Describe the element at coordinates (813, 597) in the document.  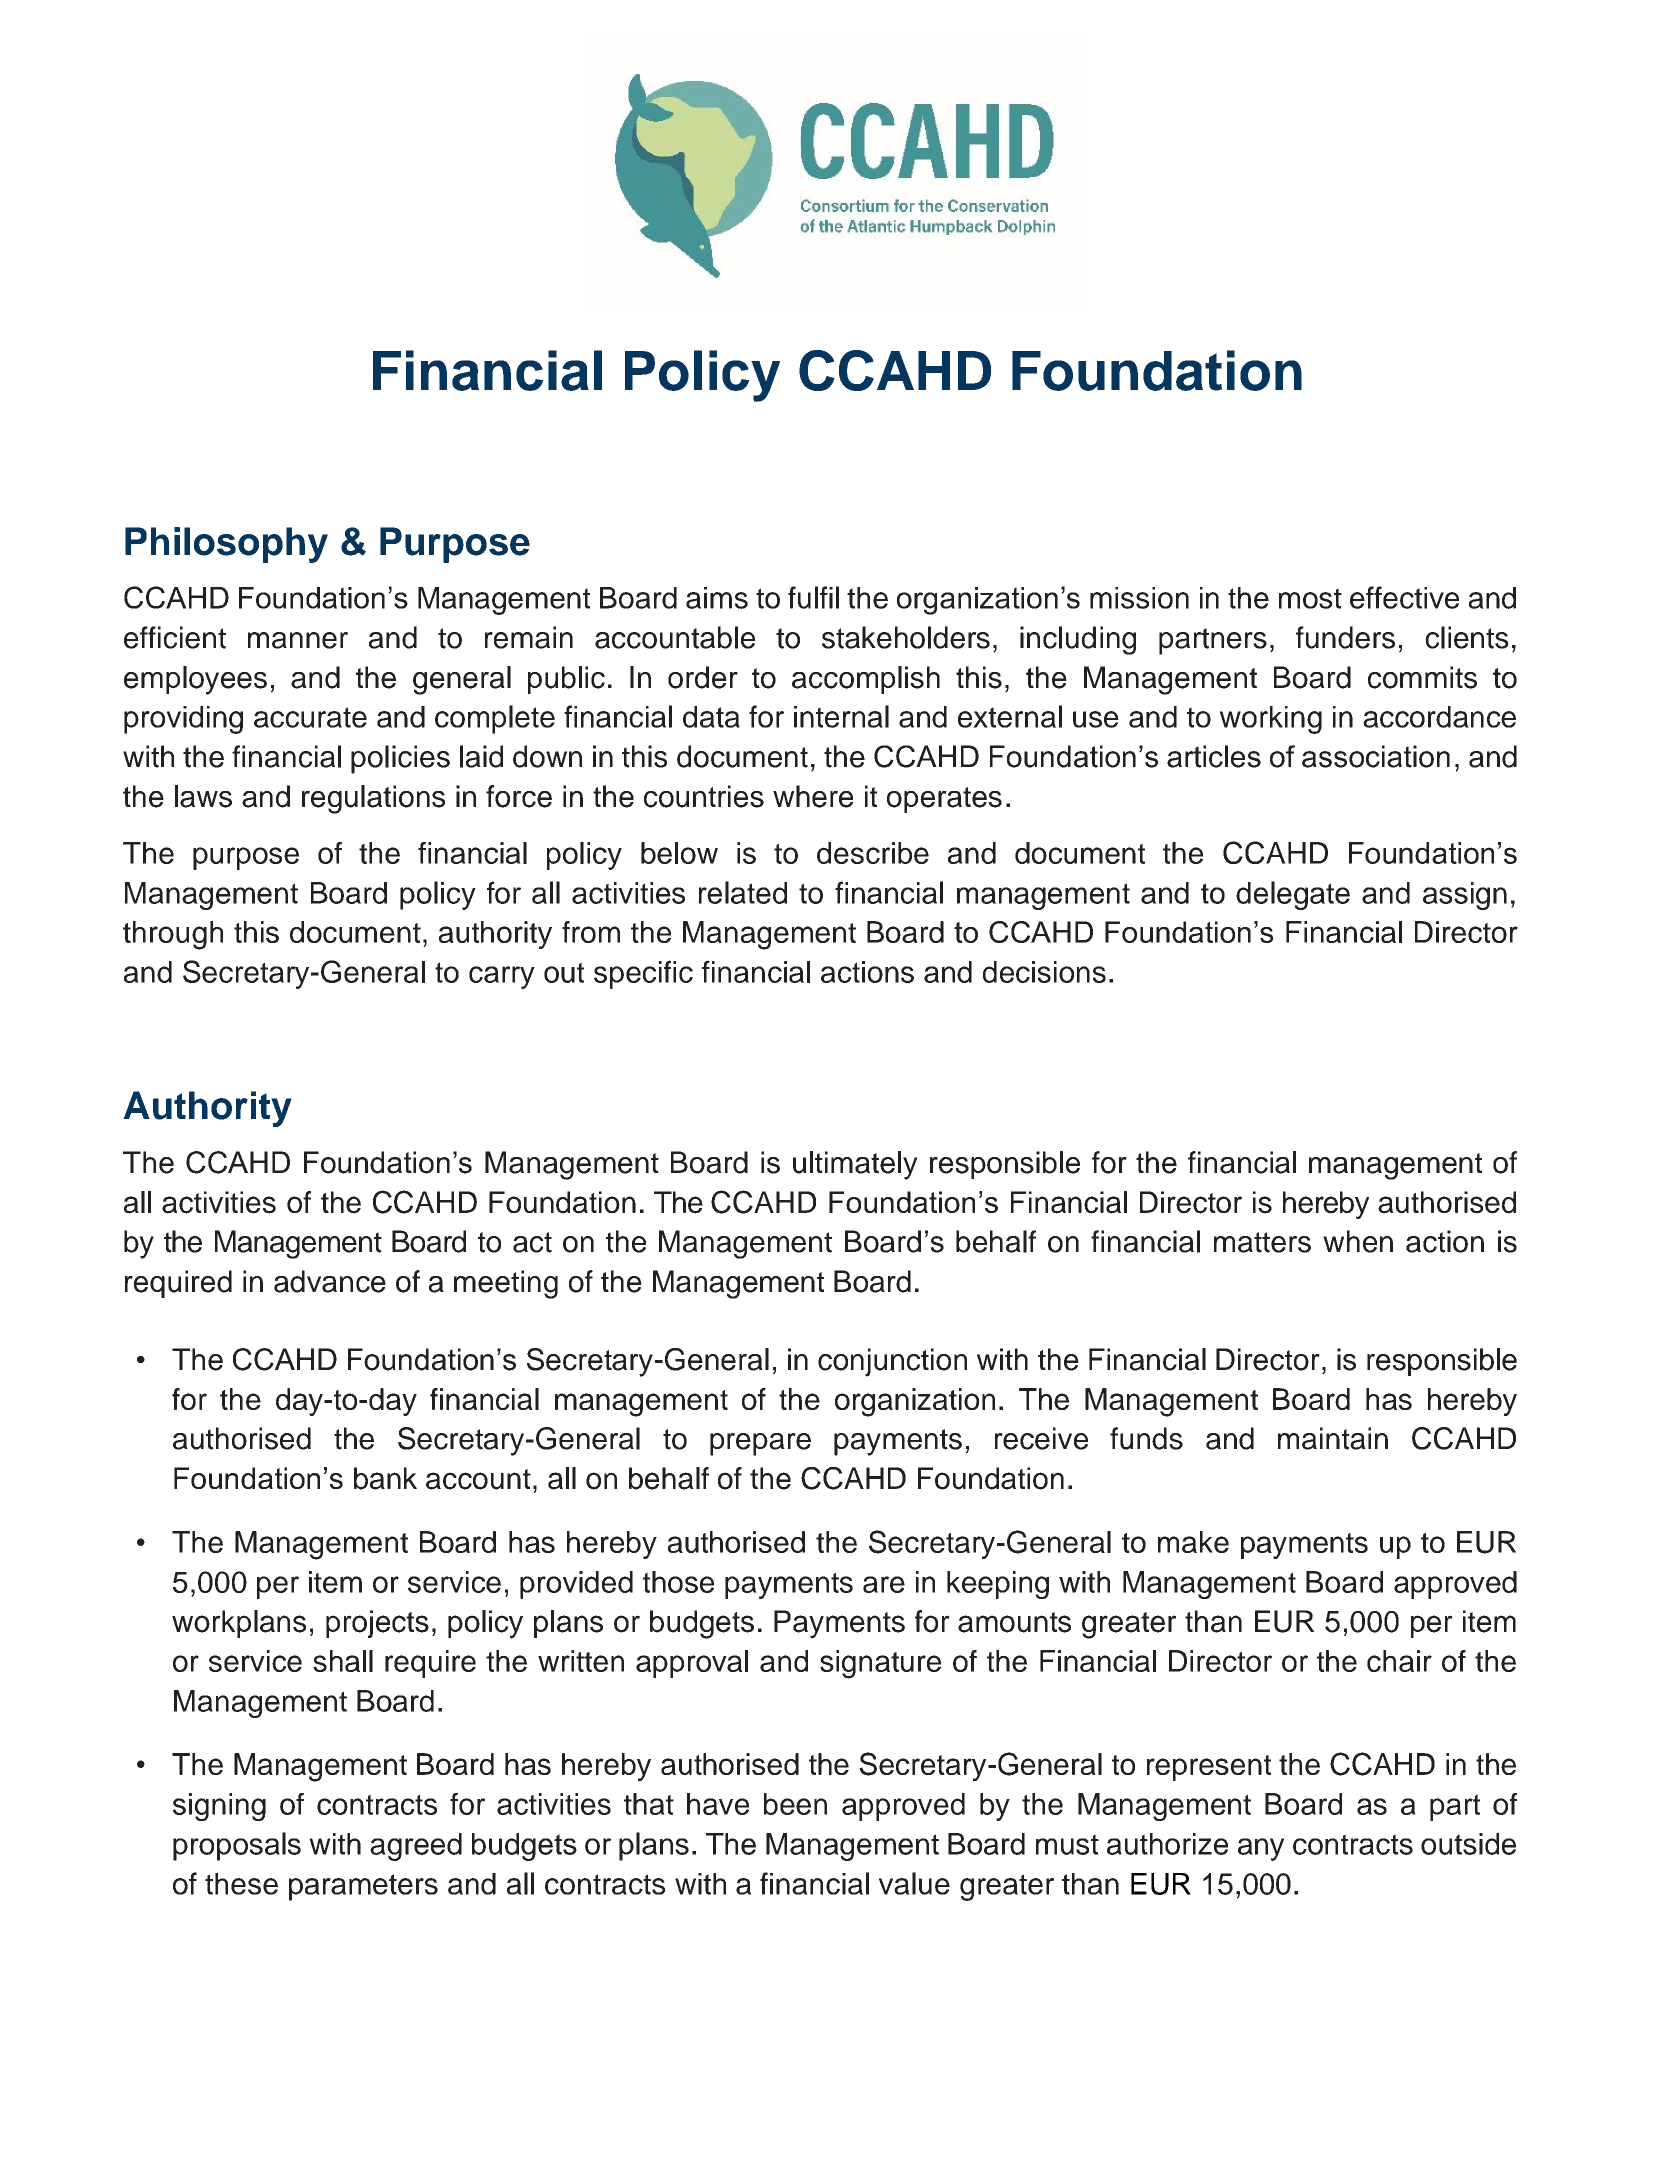
I see `fulfil` at that location.
